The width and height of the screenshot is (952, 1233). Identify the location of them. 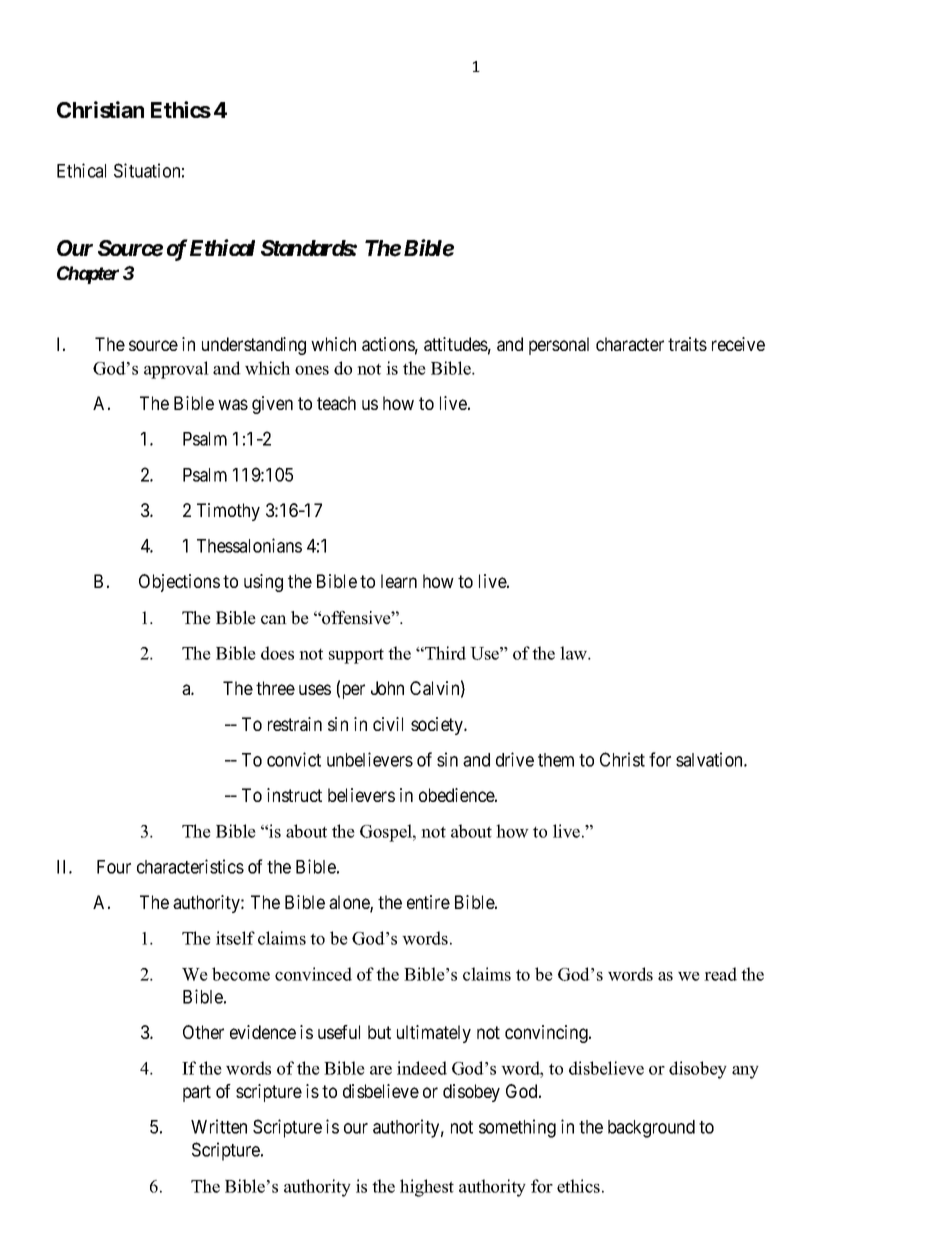
(556, 760).
